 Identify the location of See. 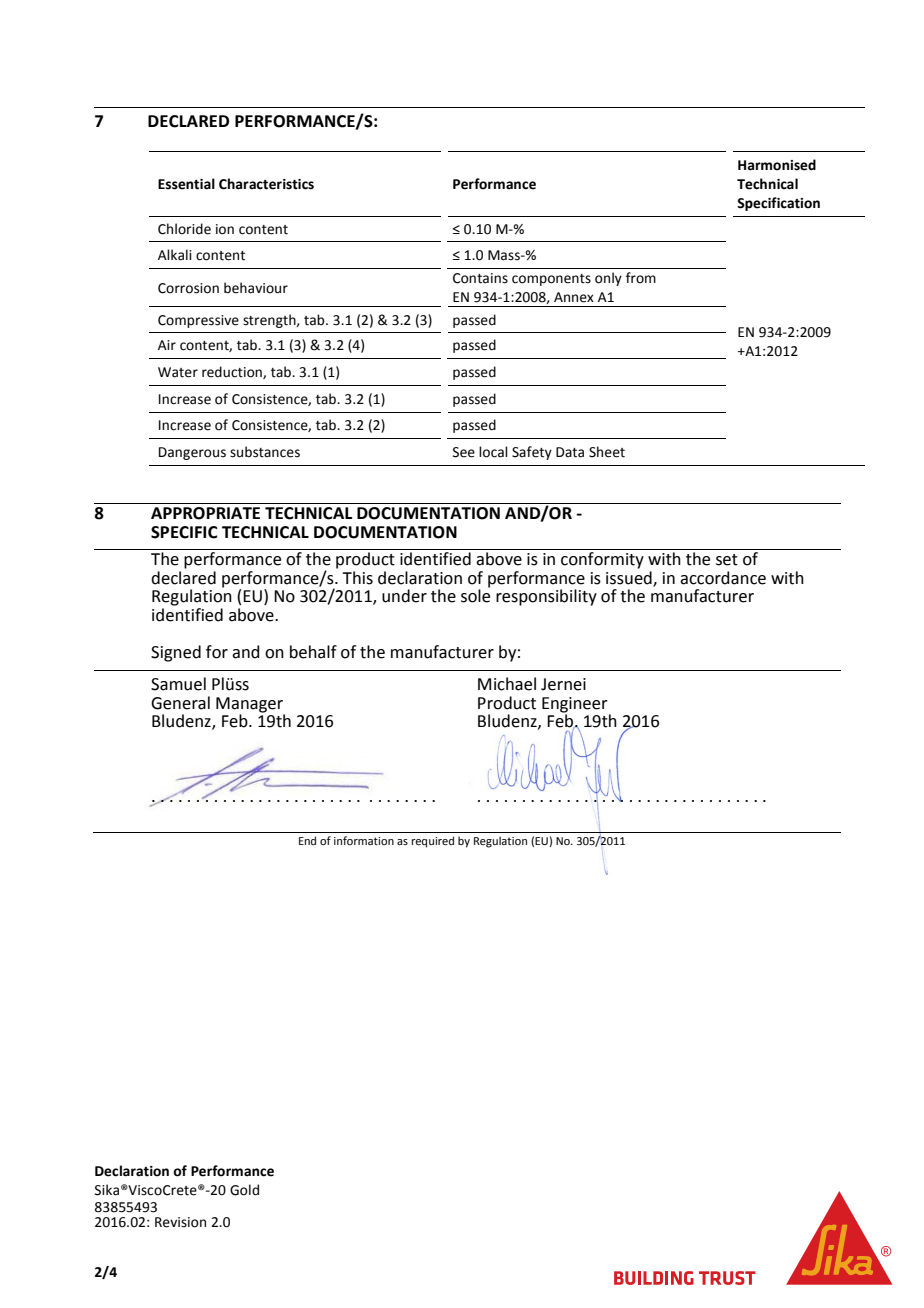
(464, 452).
